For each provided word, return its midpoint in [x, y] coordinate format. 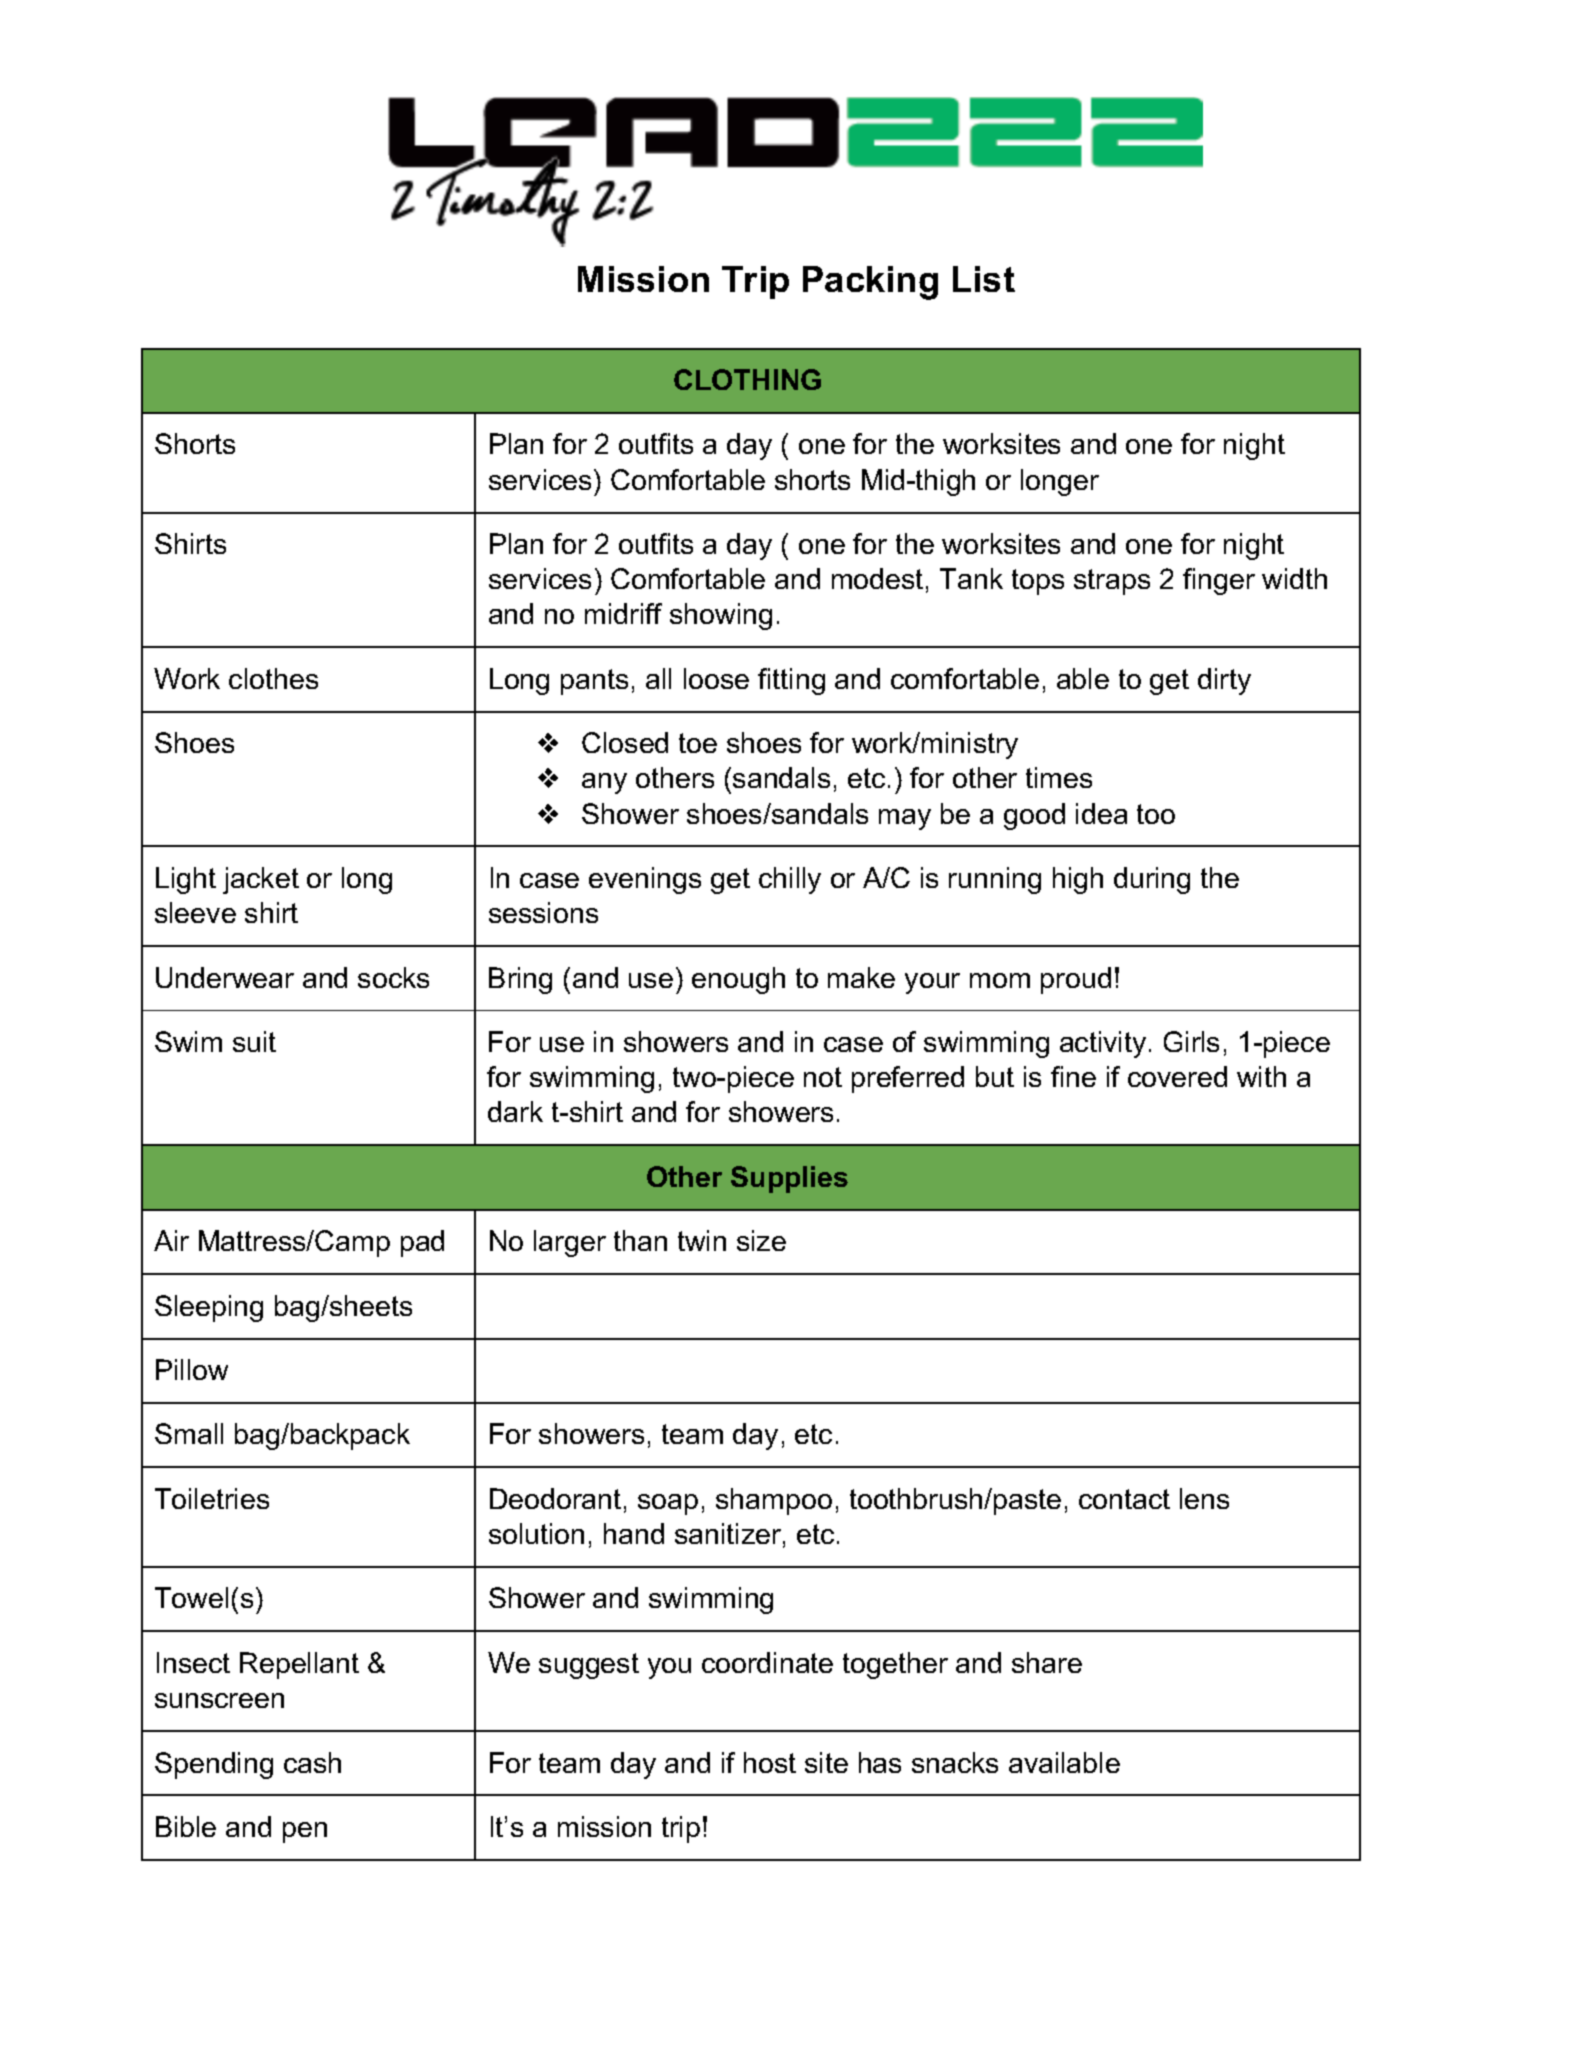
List [984, 279]
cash [312, 1762]
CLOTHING [747, 379]
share [1047, 1662]
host [770, 1762]
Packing [870, 283]
